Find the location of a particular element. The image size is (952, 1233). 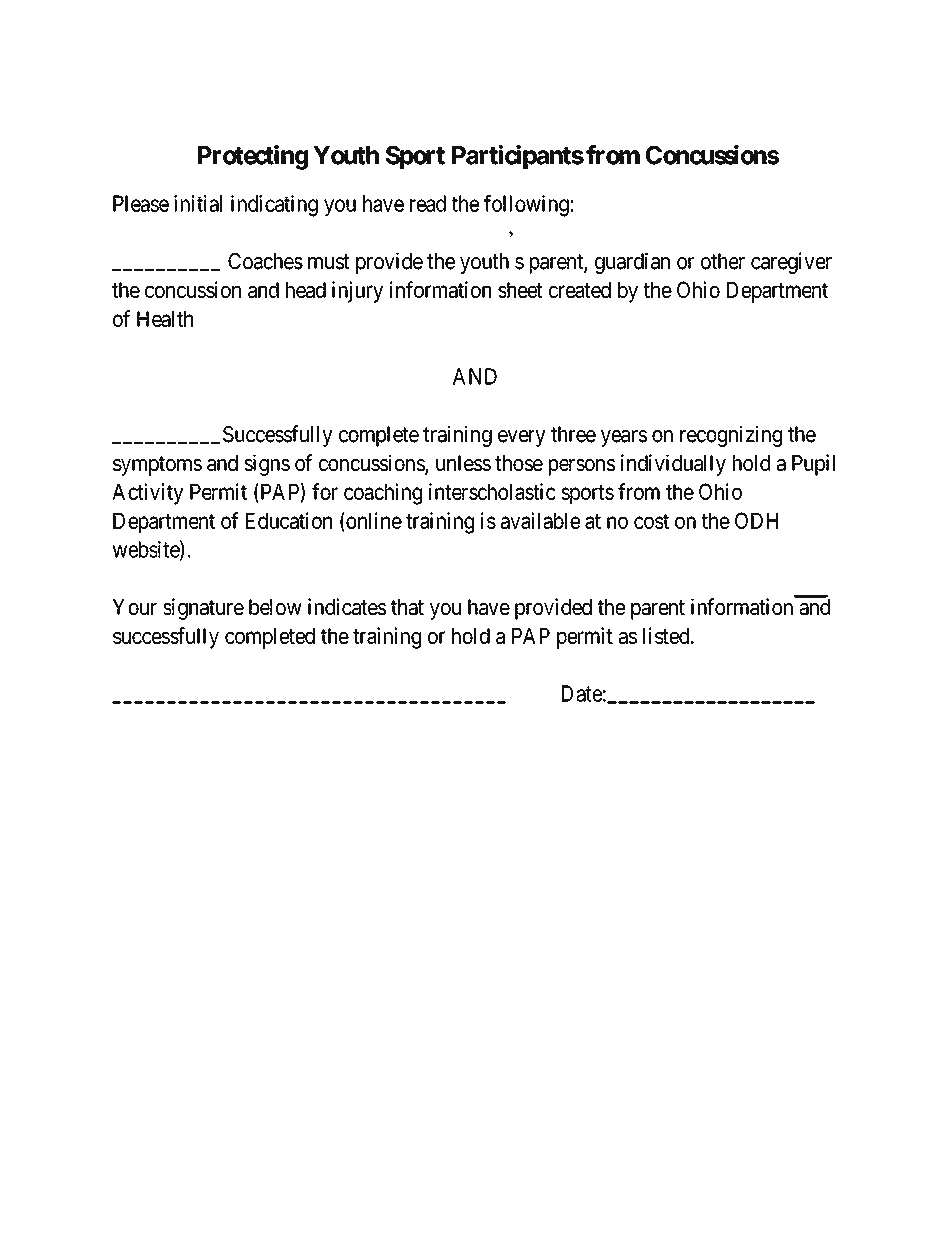

signs is located at coordinates (267, 465).
